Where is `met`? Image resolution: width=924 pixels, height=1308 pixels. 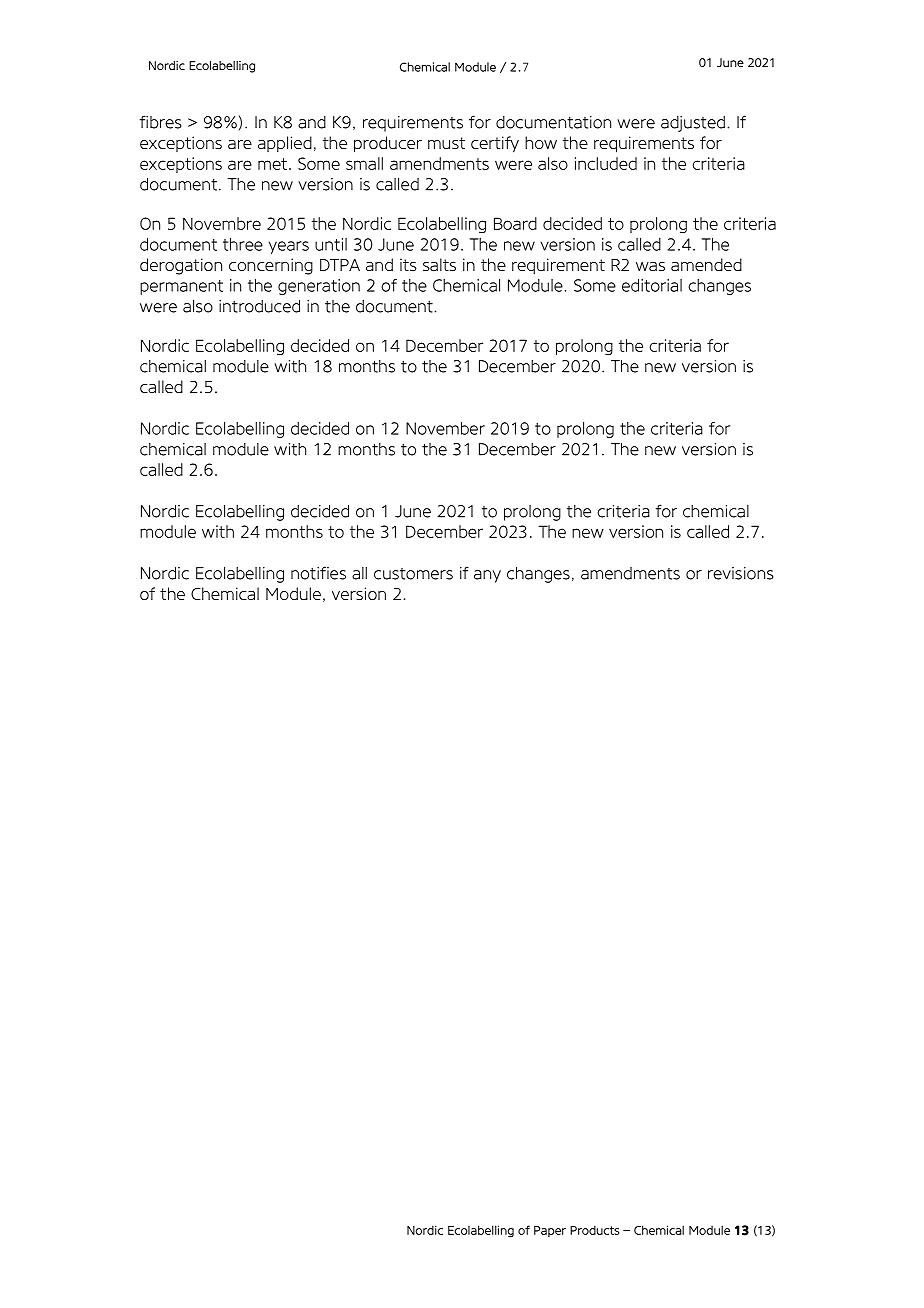 met is located at coordinates (272, 164).
